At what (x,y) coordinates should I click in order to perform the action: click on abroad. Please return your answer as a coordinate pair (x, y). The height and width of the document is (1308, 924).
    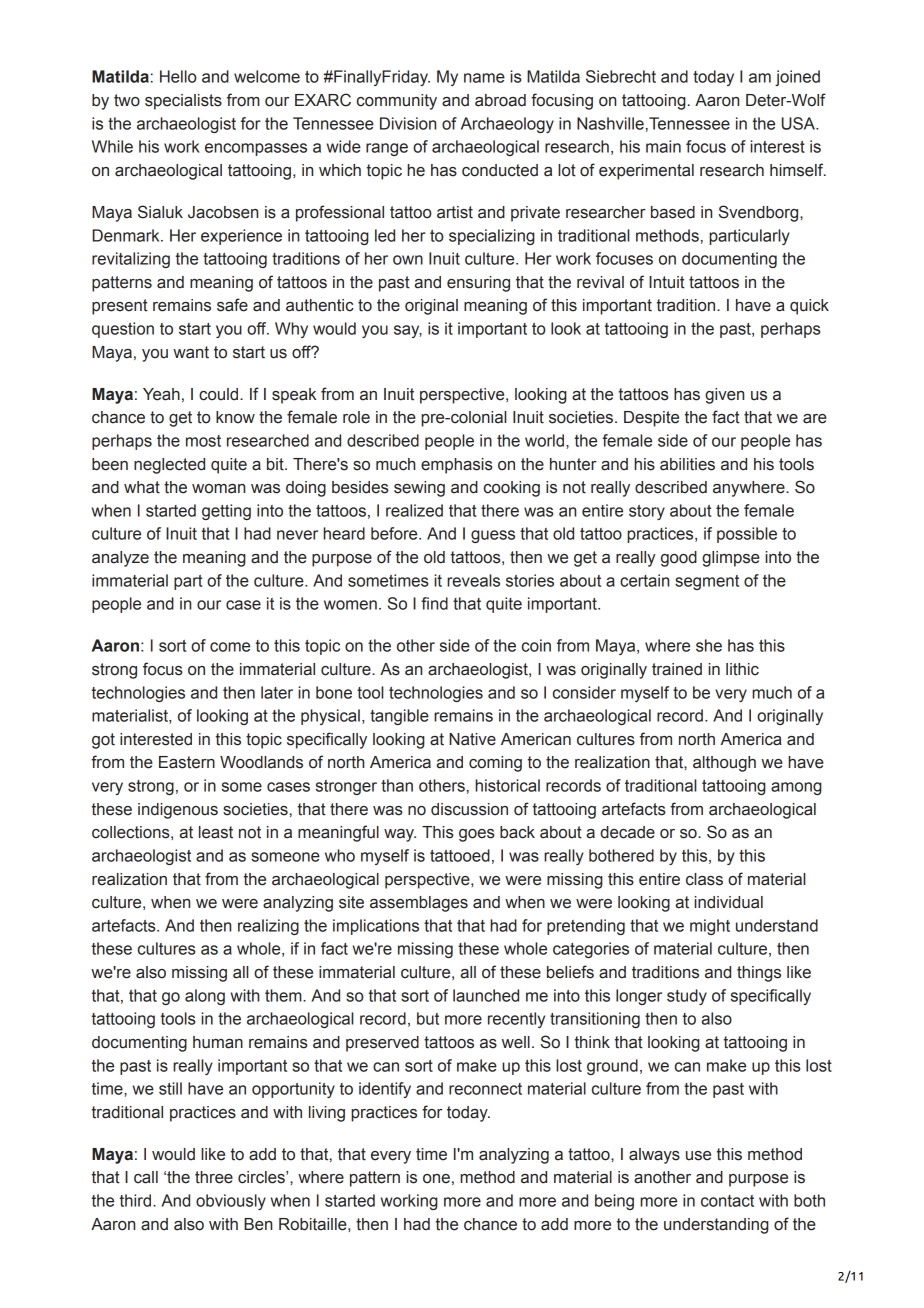
    Looking at the image, I should click on (500, 100).
